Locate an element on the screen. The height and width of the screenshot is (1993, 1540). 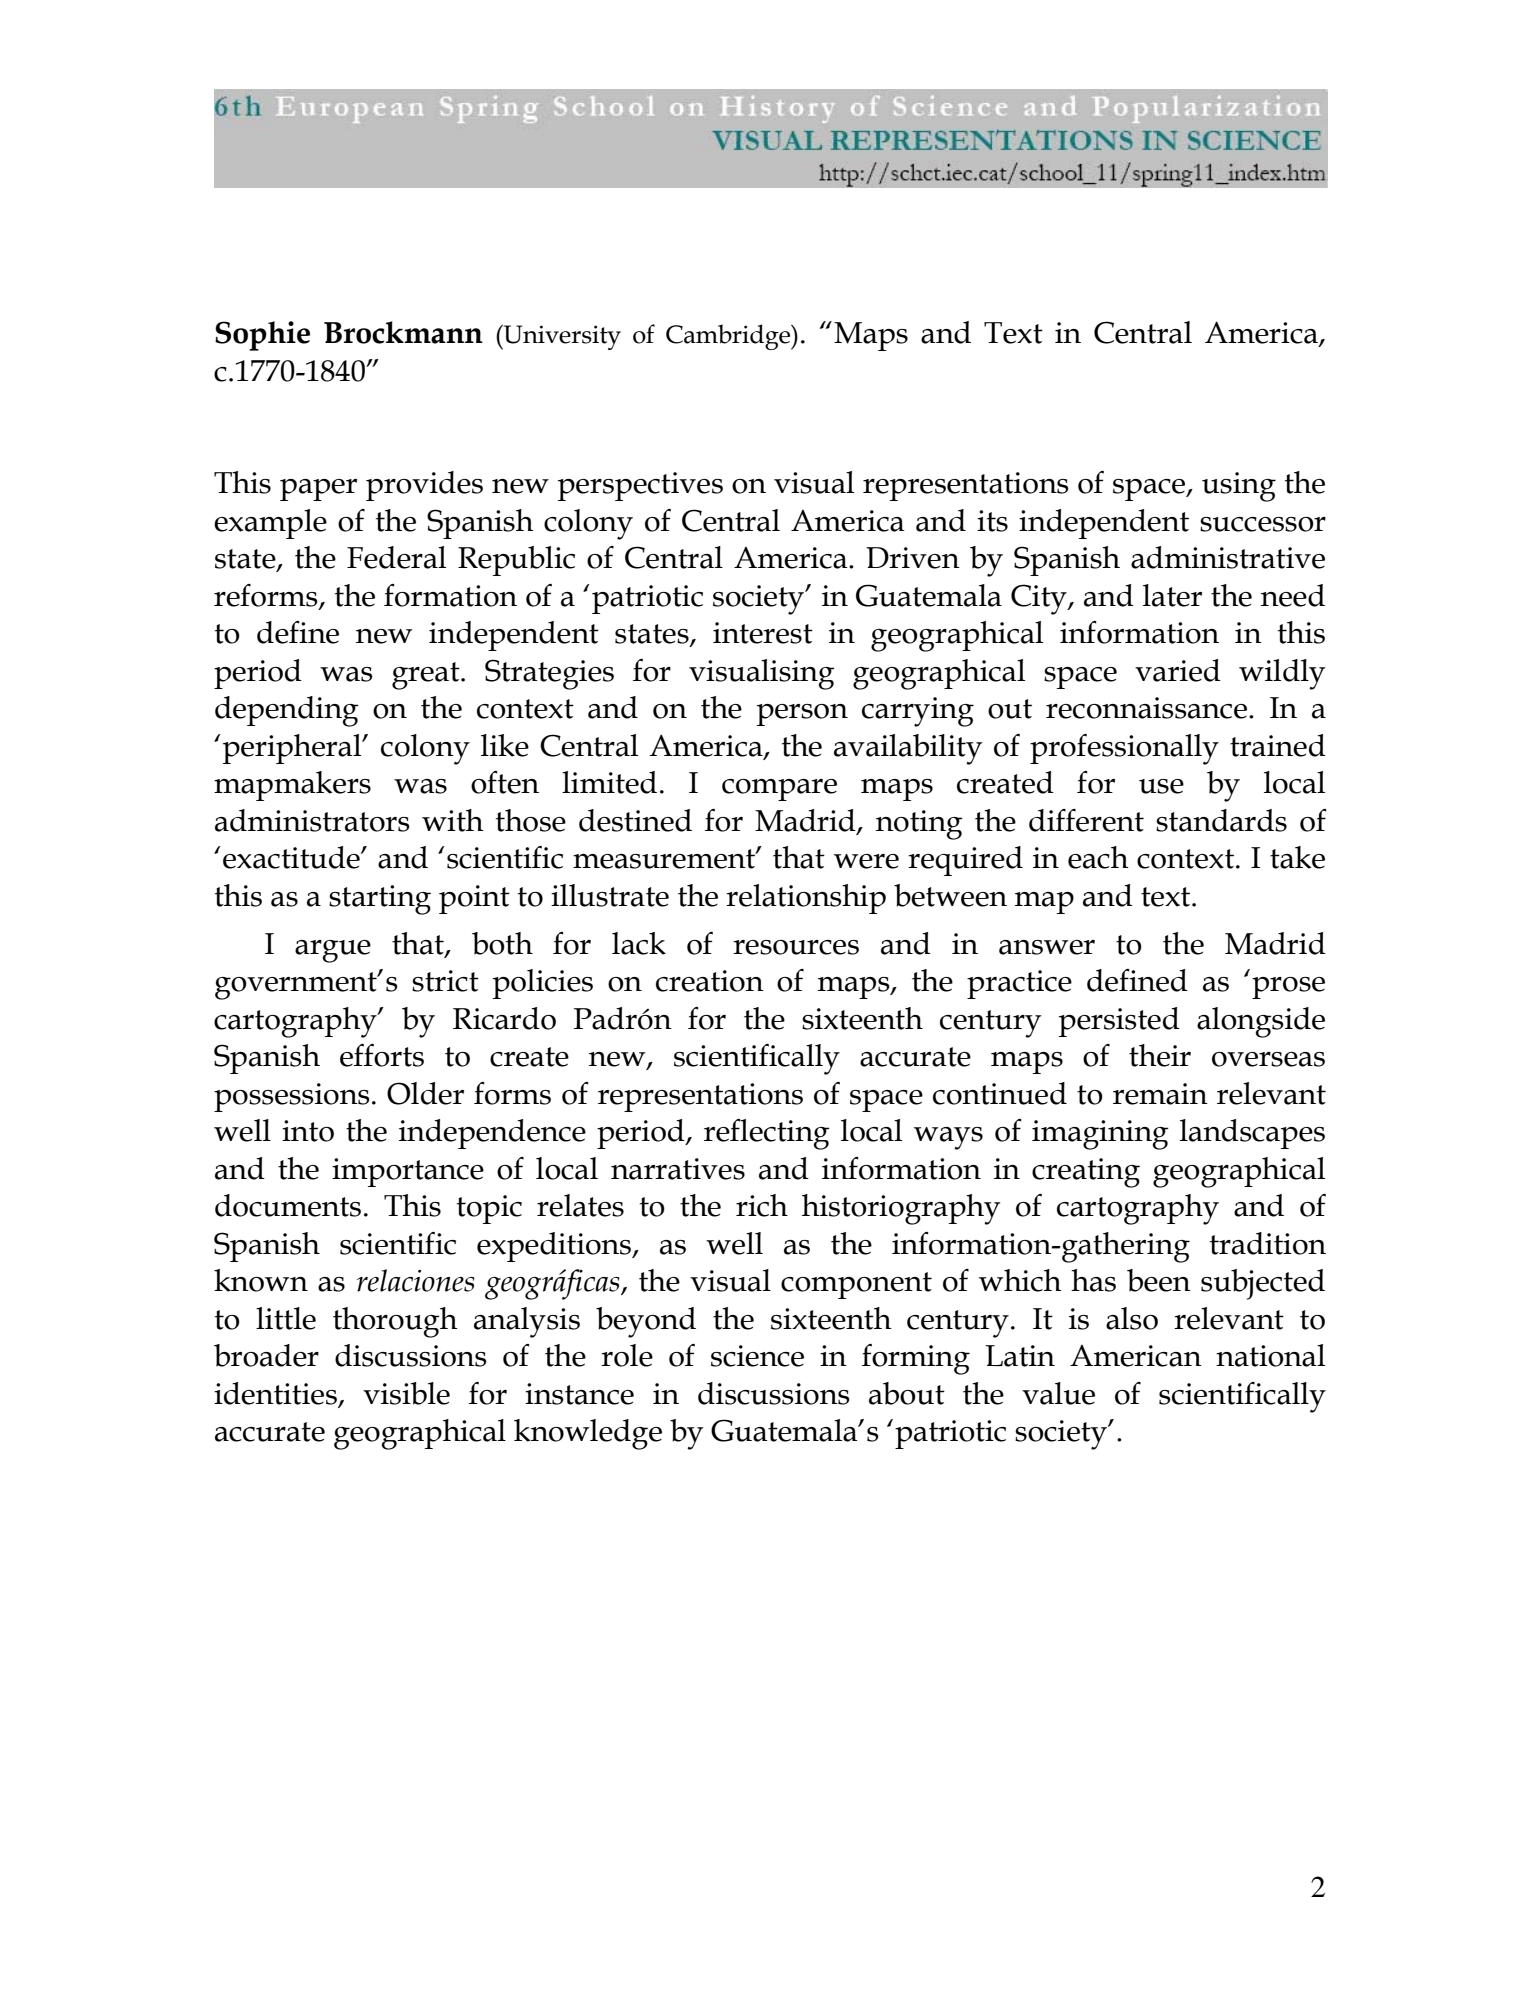
perspectives is located at coordinates (640, 486).
